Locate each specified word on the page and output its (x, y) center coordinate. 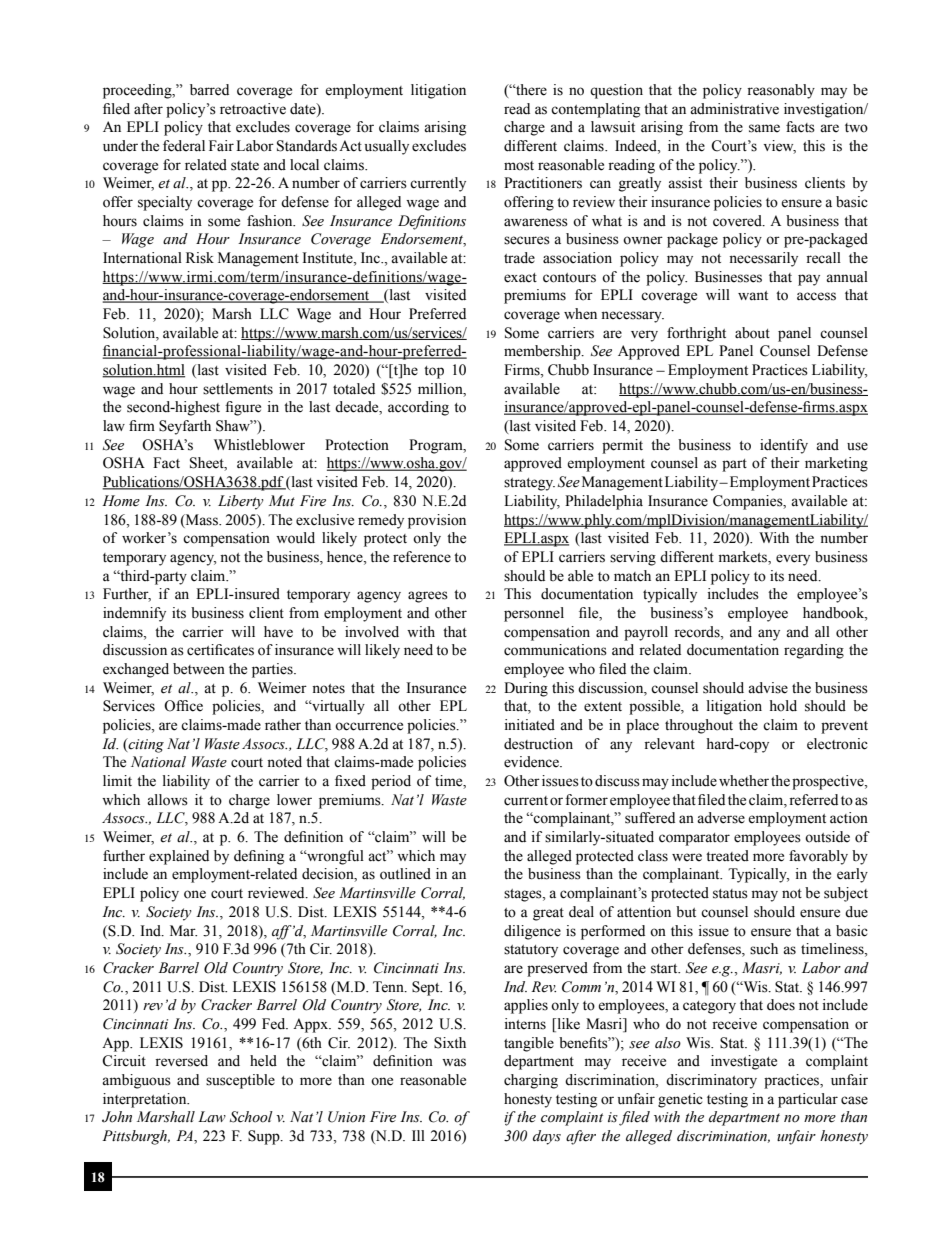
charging (531, 1081)
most (519, 166)
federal (184, 146)
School (251, 1117)
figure (243, 408)
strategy (529, 484)
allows (167, 800)
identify (784, 446)
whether (744, 781)
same (764, 128)
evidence (532, 762)
